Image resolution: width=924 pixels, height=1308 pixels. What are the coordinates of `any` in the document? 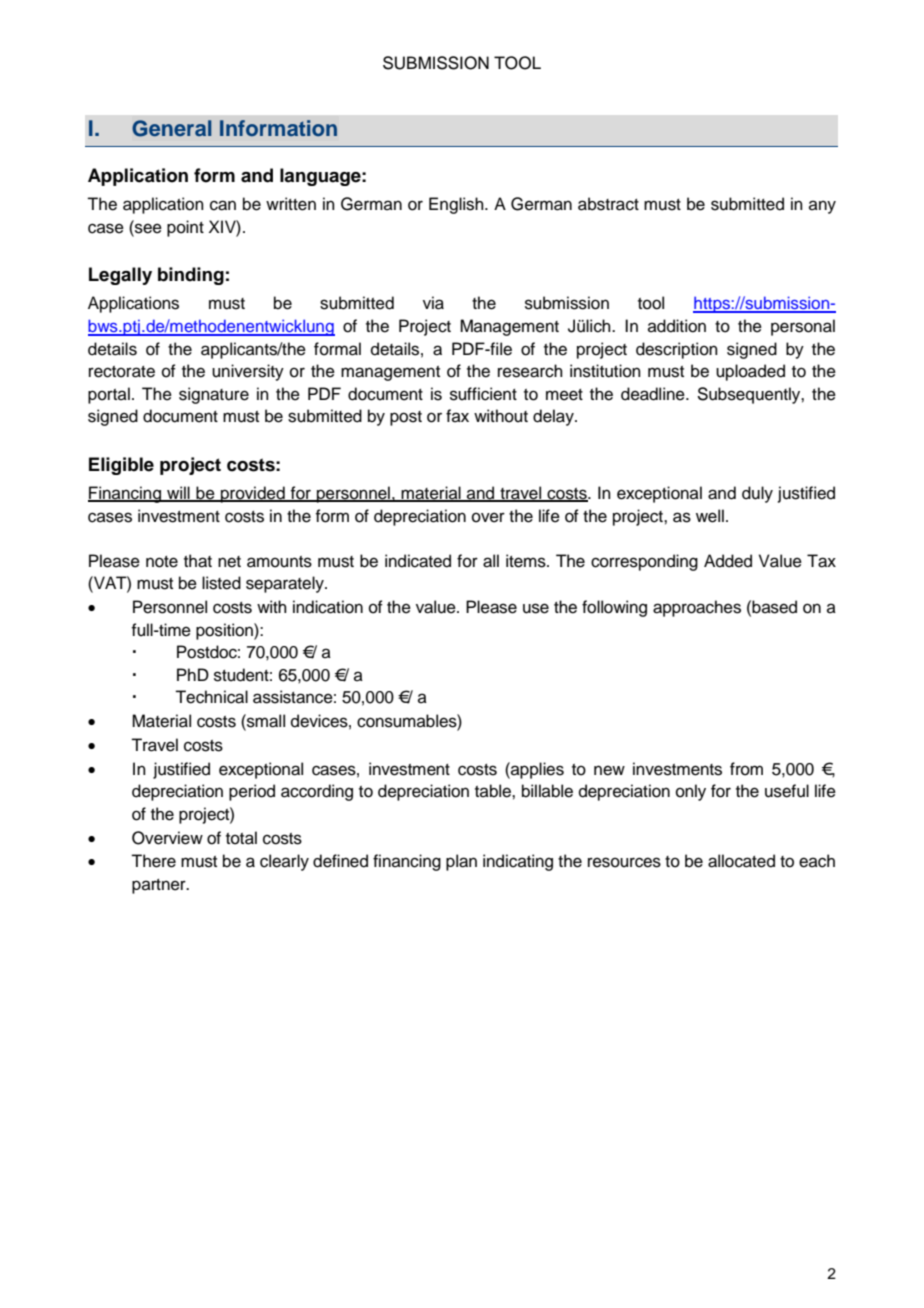 It's located at (822, 207).
